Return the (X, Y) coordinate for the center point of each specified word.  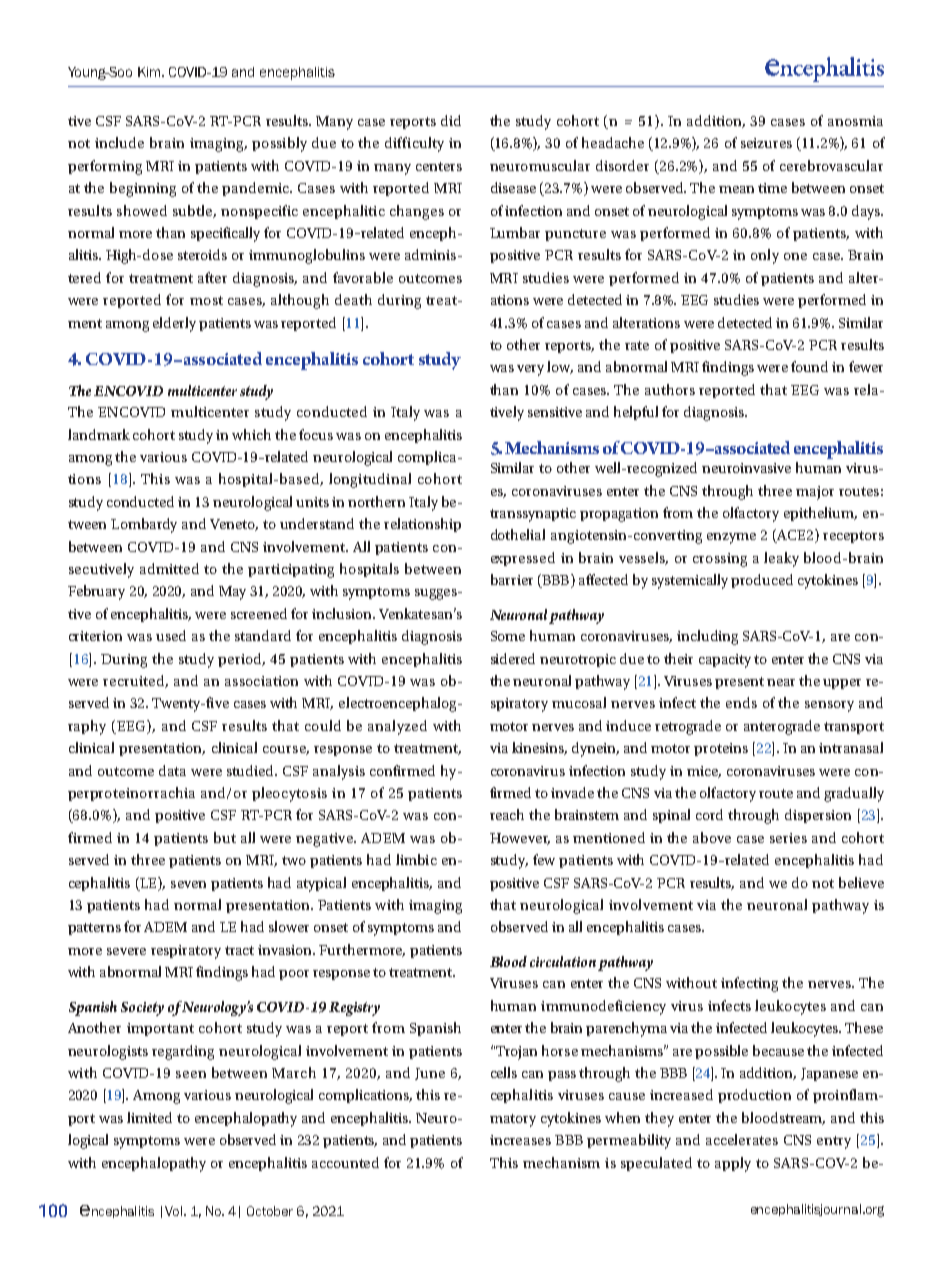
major (815, 493)
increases (520, 1140)
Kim (150, 72)
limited (149, 1117)
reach (507, 814)
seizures (766, 143)
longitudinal (370, 480)
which (251, 434)
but (225, 837)
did (451, 120)
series (788, 838)
